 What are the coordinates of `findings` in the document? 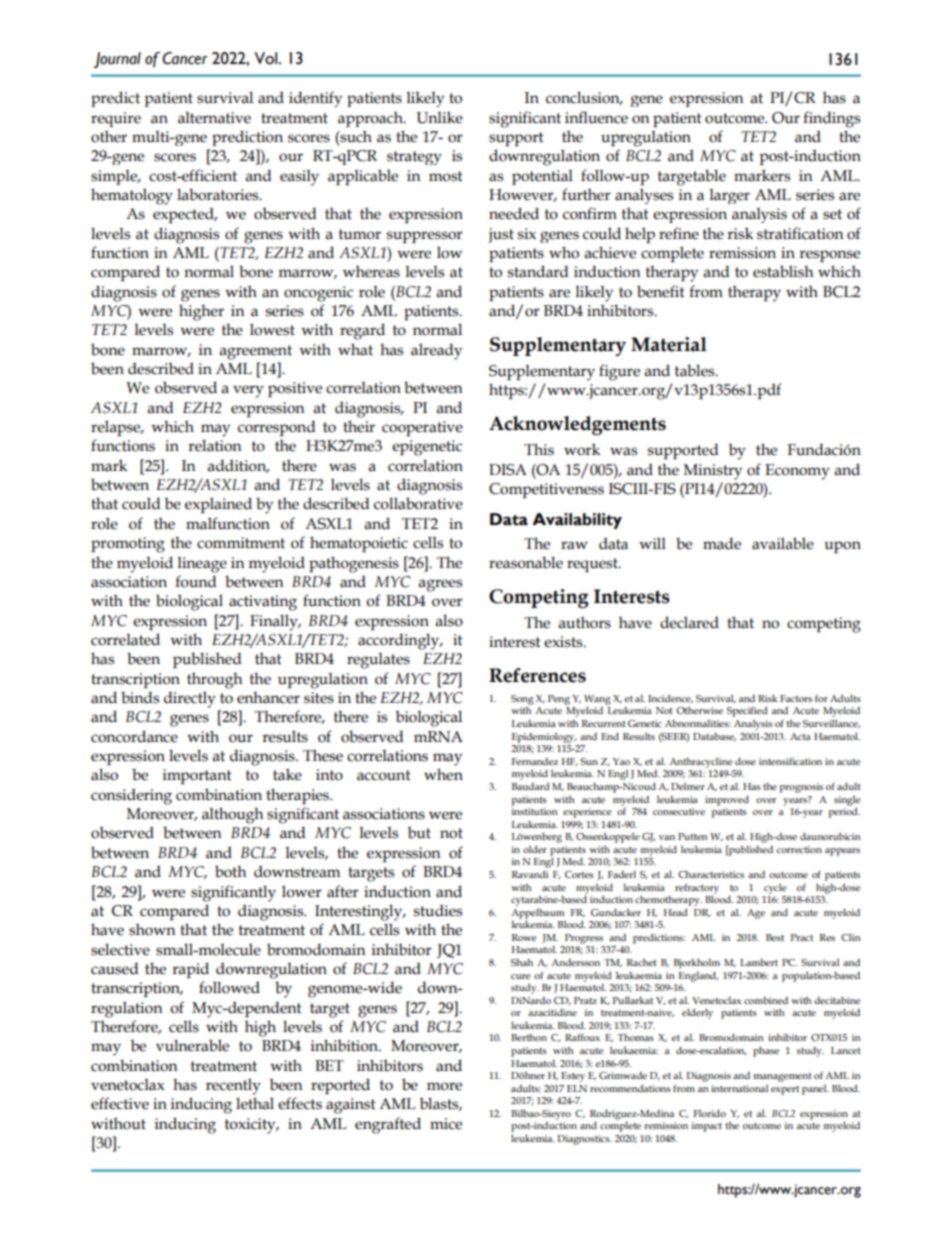 It's located at (831, 119).
